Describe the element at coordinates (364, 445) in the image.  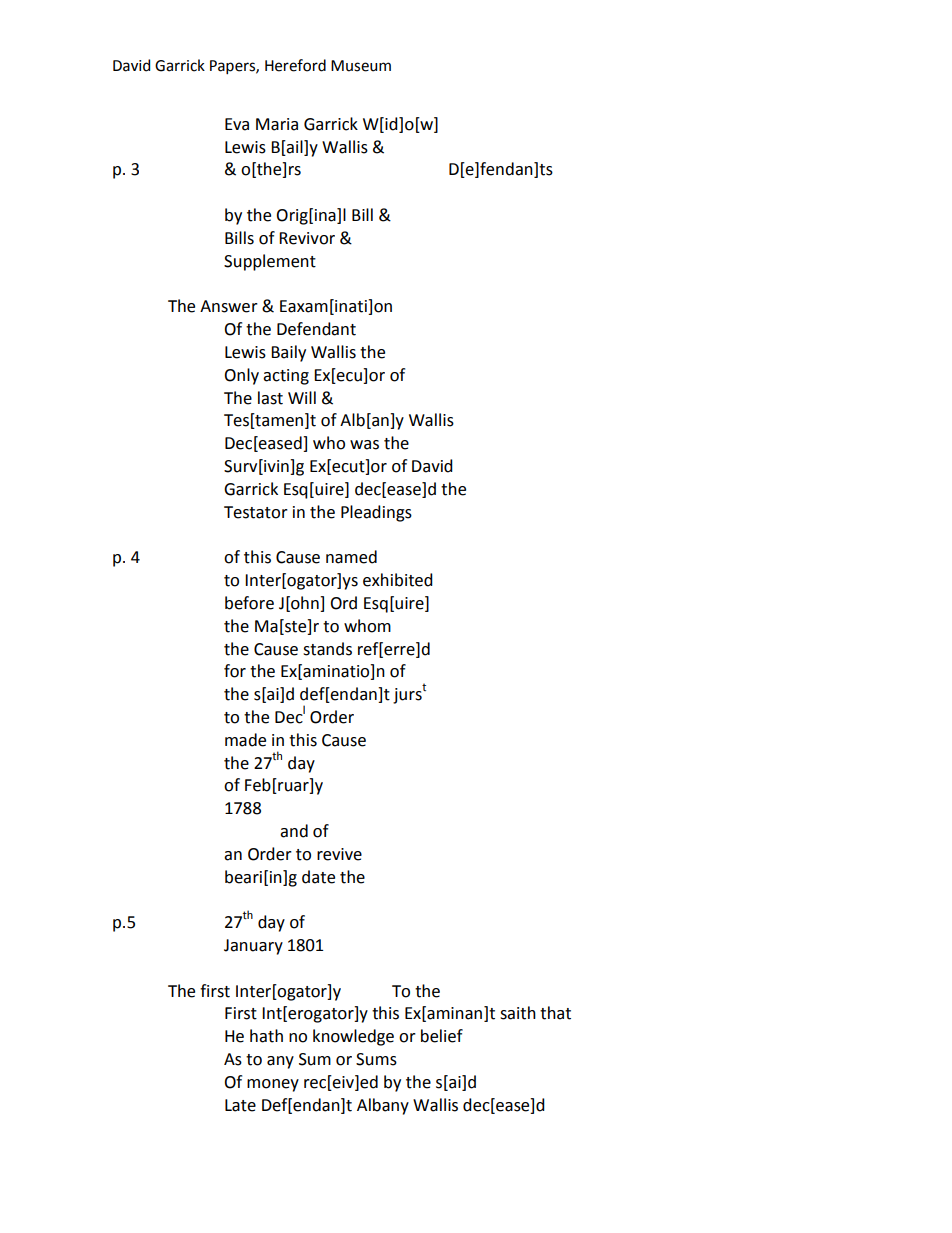
I see `was` at that location.
